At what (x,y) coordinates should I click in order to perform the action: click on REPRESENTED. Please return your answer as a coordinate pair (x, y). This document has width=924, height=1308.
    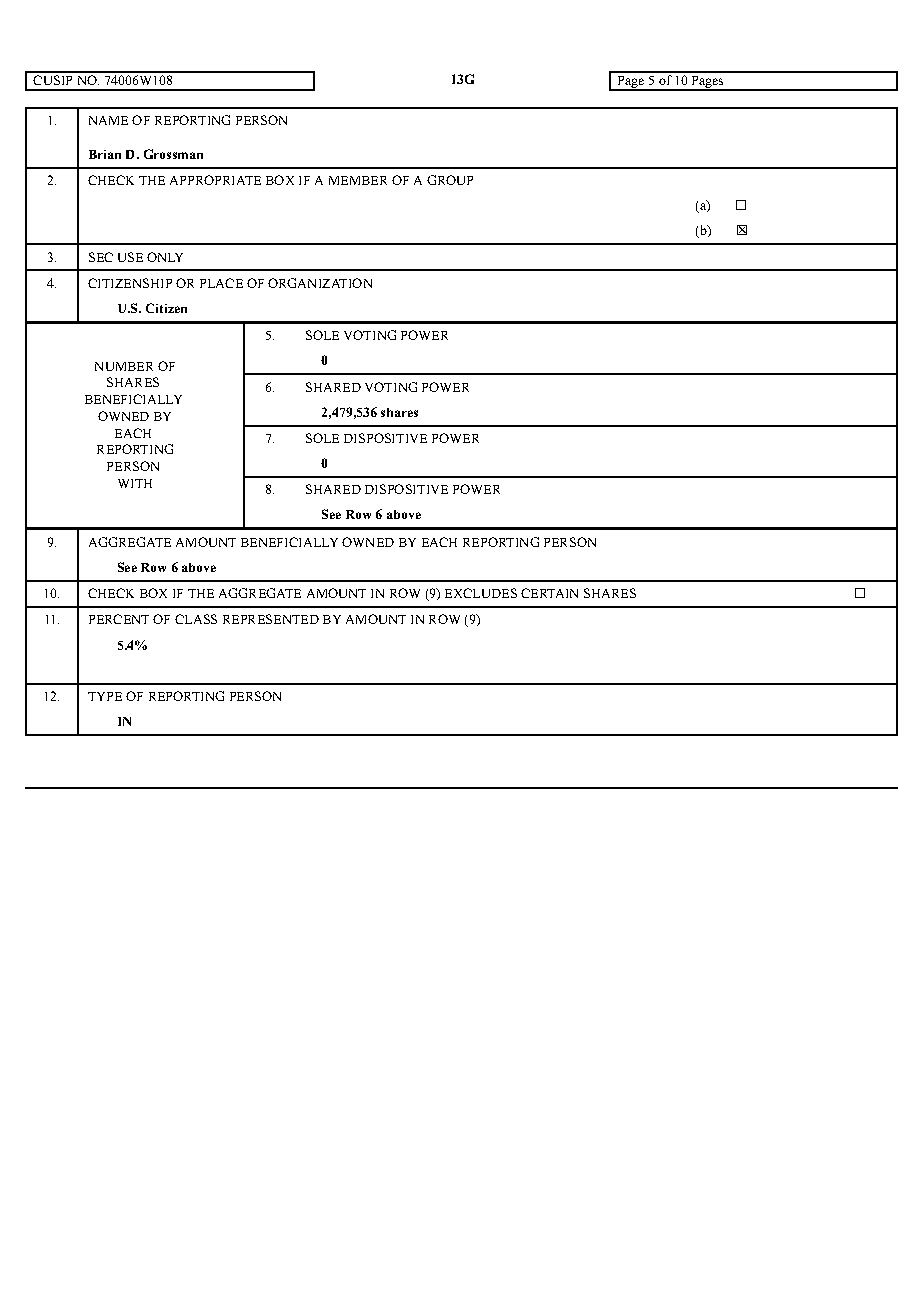
    Looking at the image, I should click on (271, 619).
